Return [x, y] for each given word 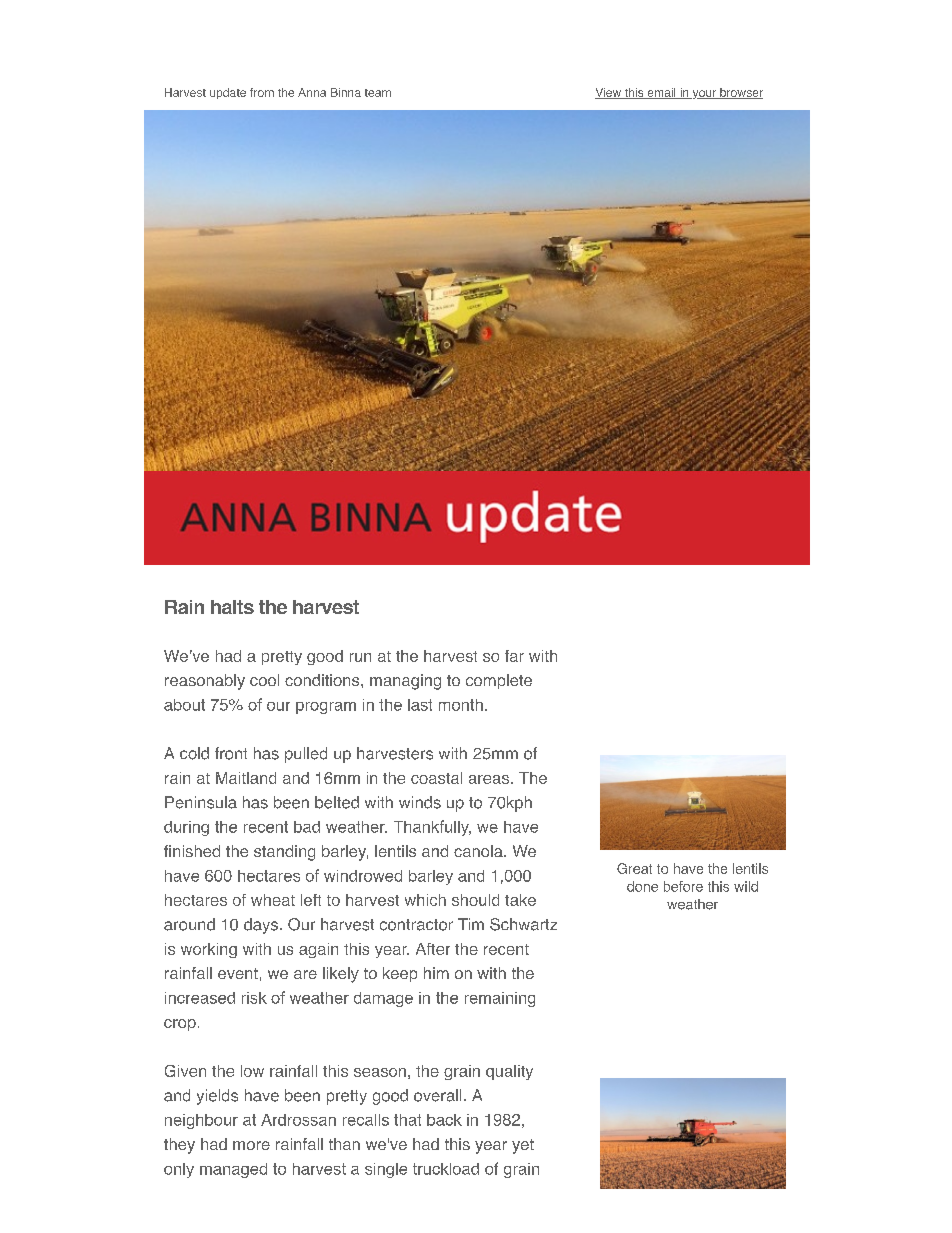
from [262, 92]
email [661, 93]
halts [232, 607]
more [251, 1145]
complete [499, 681]
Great [634, 868]
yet [523, 1146]
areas [489, 779]
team [378, 93]
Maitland [246, 778]
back [444, 1120]
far [514, 656]
